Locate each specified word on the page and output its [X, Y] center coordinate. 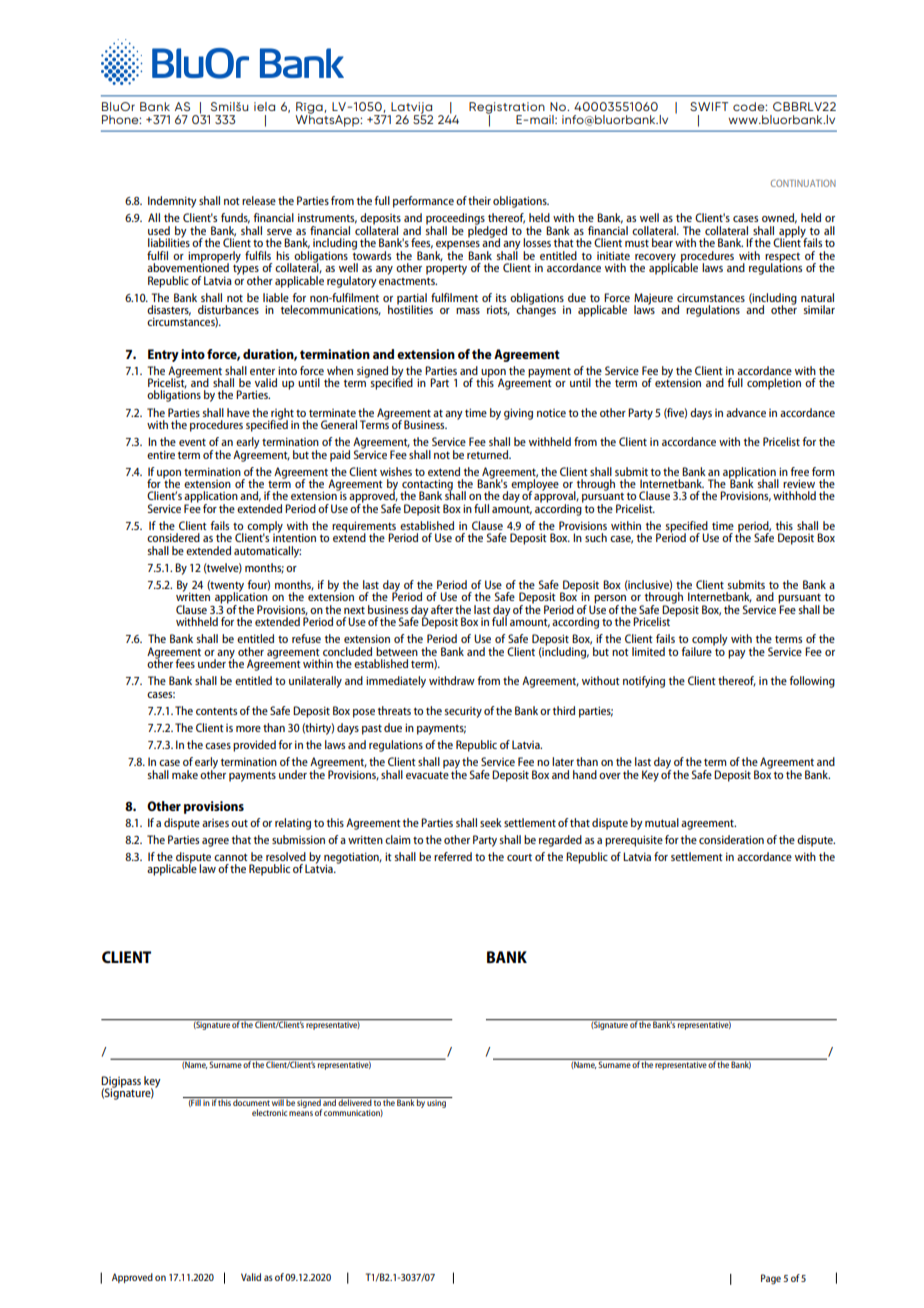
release [259, 200]
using [437, 1102]
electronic [269, 1112]
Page [771, 1279]
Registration [507, 109]
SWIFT [709, 106]
